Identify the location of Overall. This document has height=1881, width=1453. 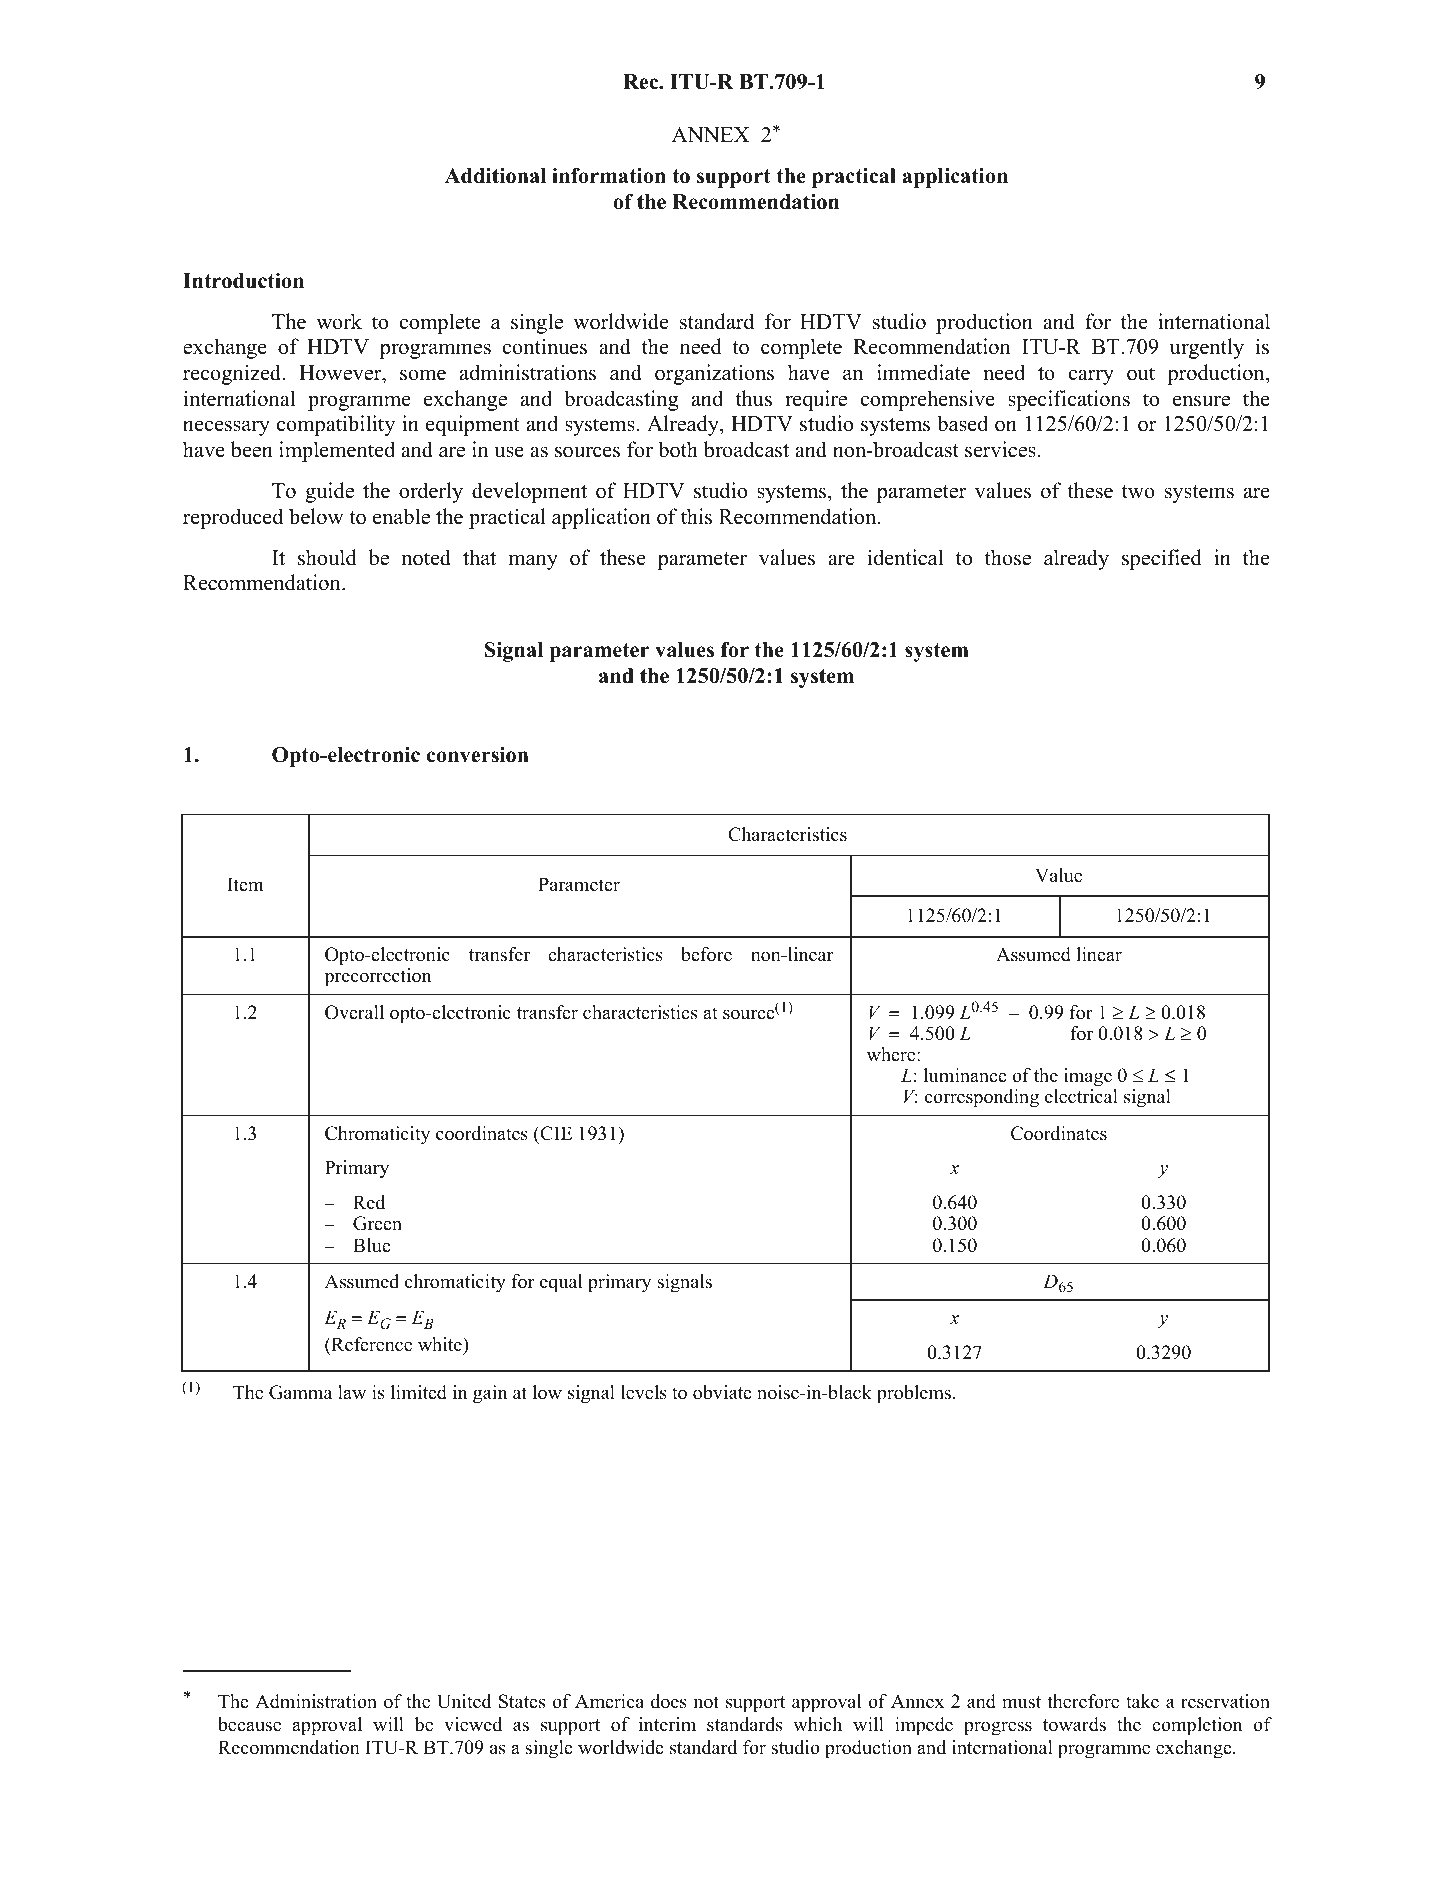
(354, 1012).
